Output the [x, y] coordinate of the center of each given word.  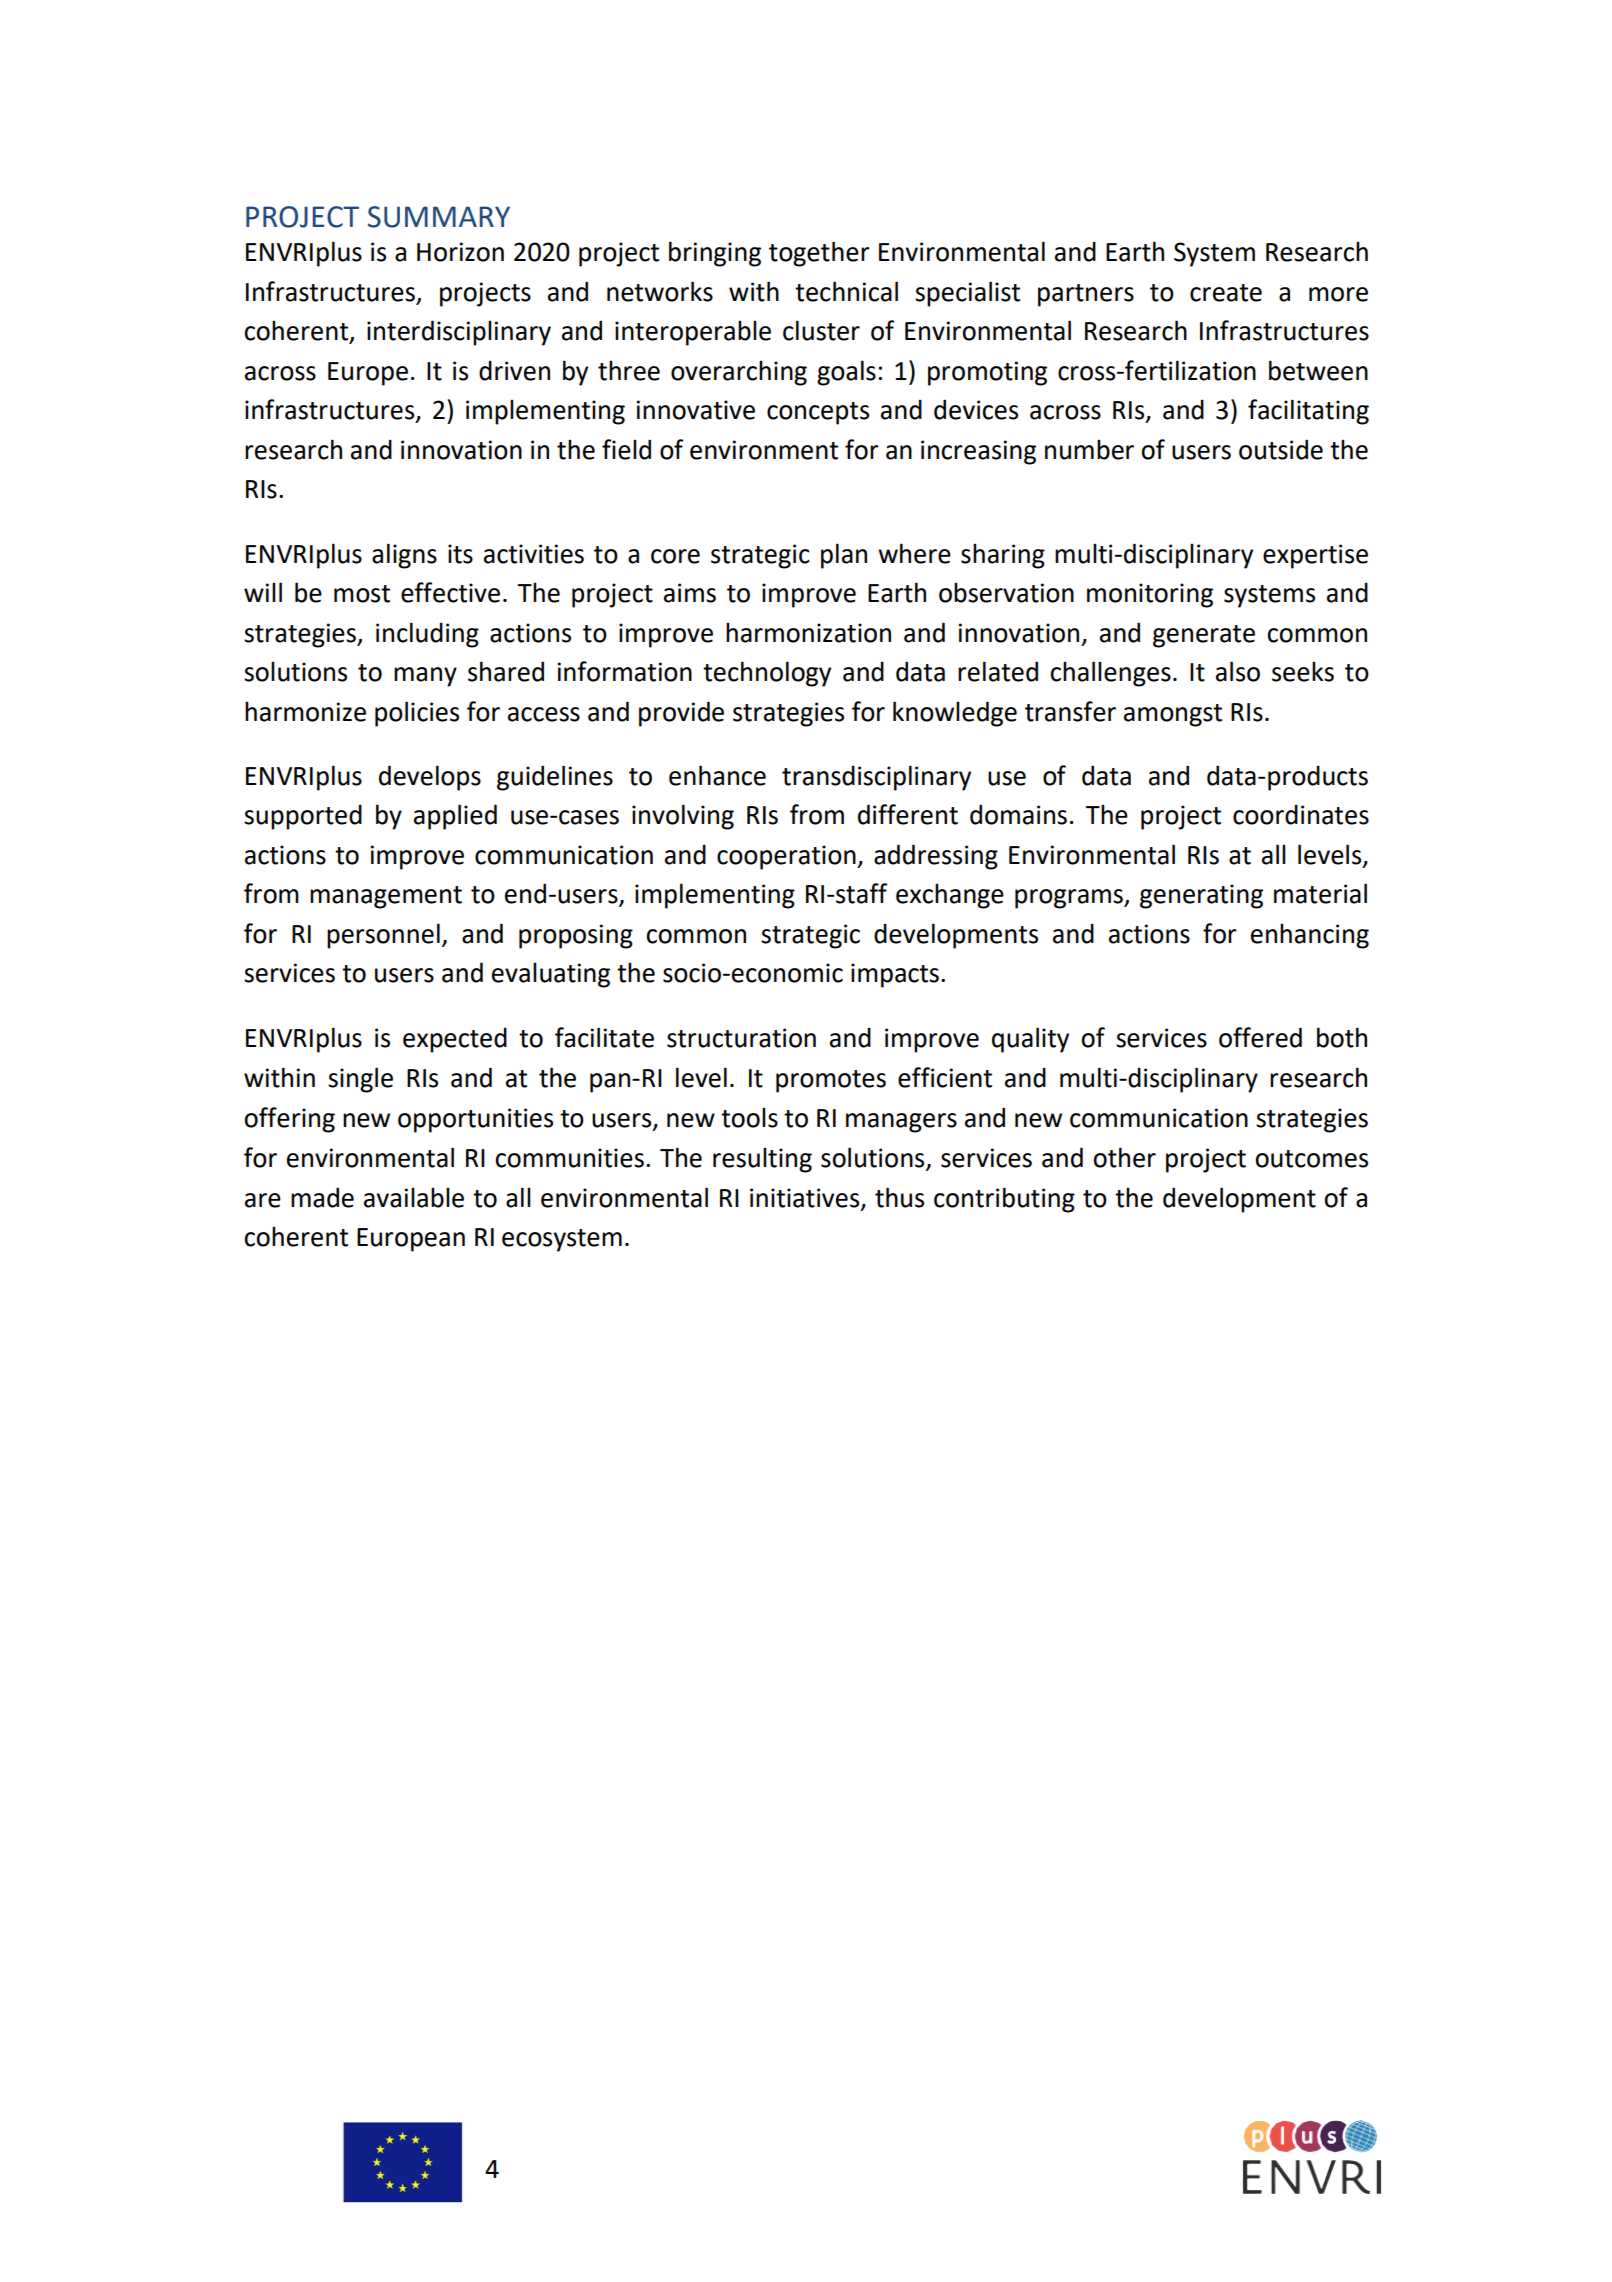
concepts [818, 413]
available [414, 1197]
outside [1281, 449]
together [819, 254]
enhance [717, 775]
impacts [895, 975]
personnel [383, 936]
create [1226, 293]
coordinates [1301, 815]
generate [1204, 636]
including [427, 635]
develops [430, 778]
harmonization [808, 632]
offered [1260, 1037]
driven [514, 371]
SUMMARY [439, 217]
